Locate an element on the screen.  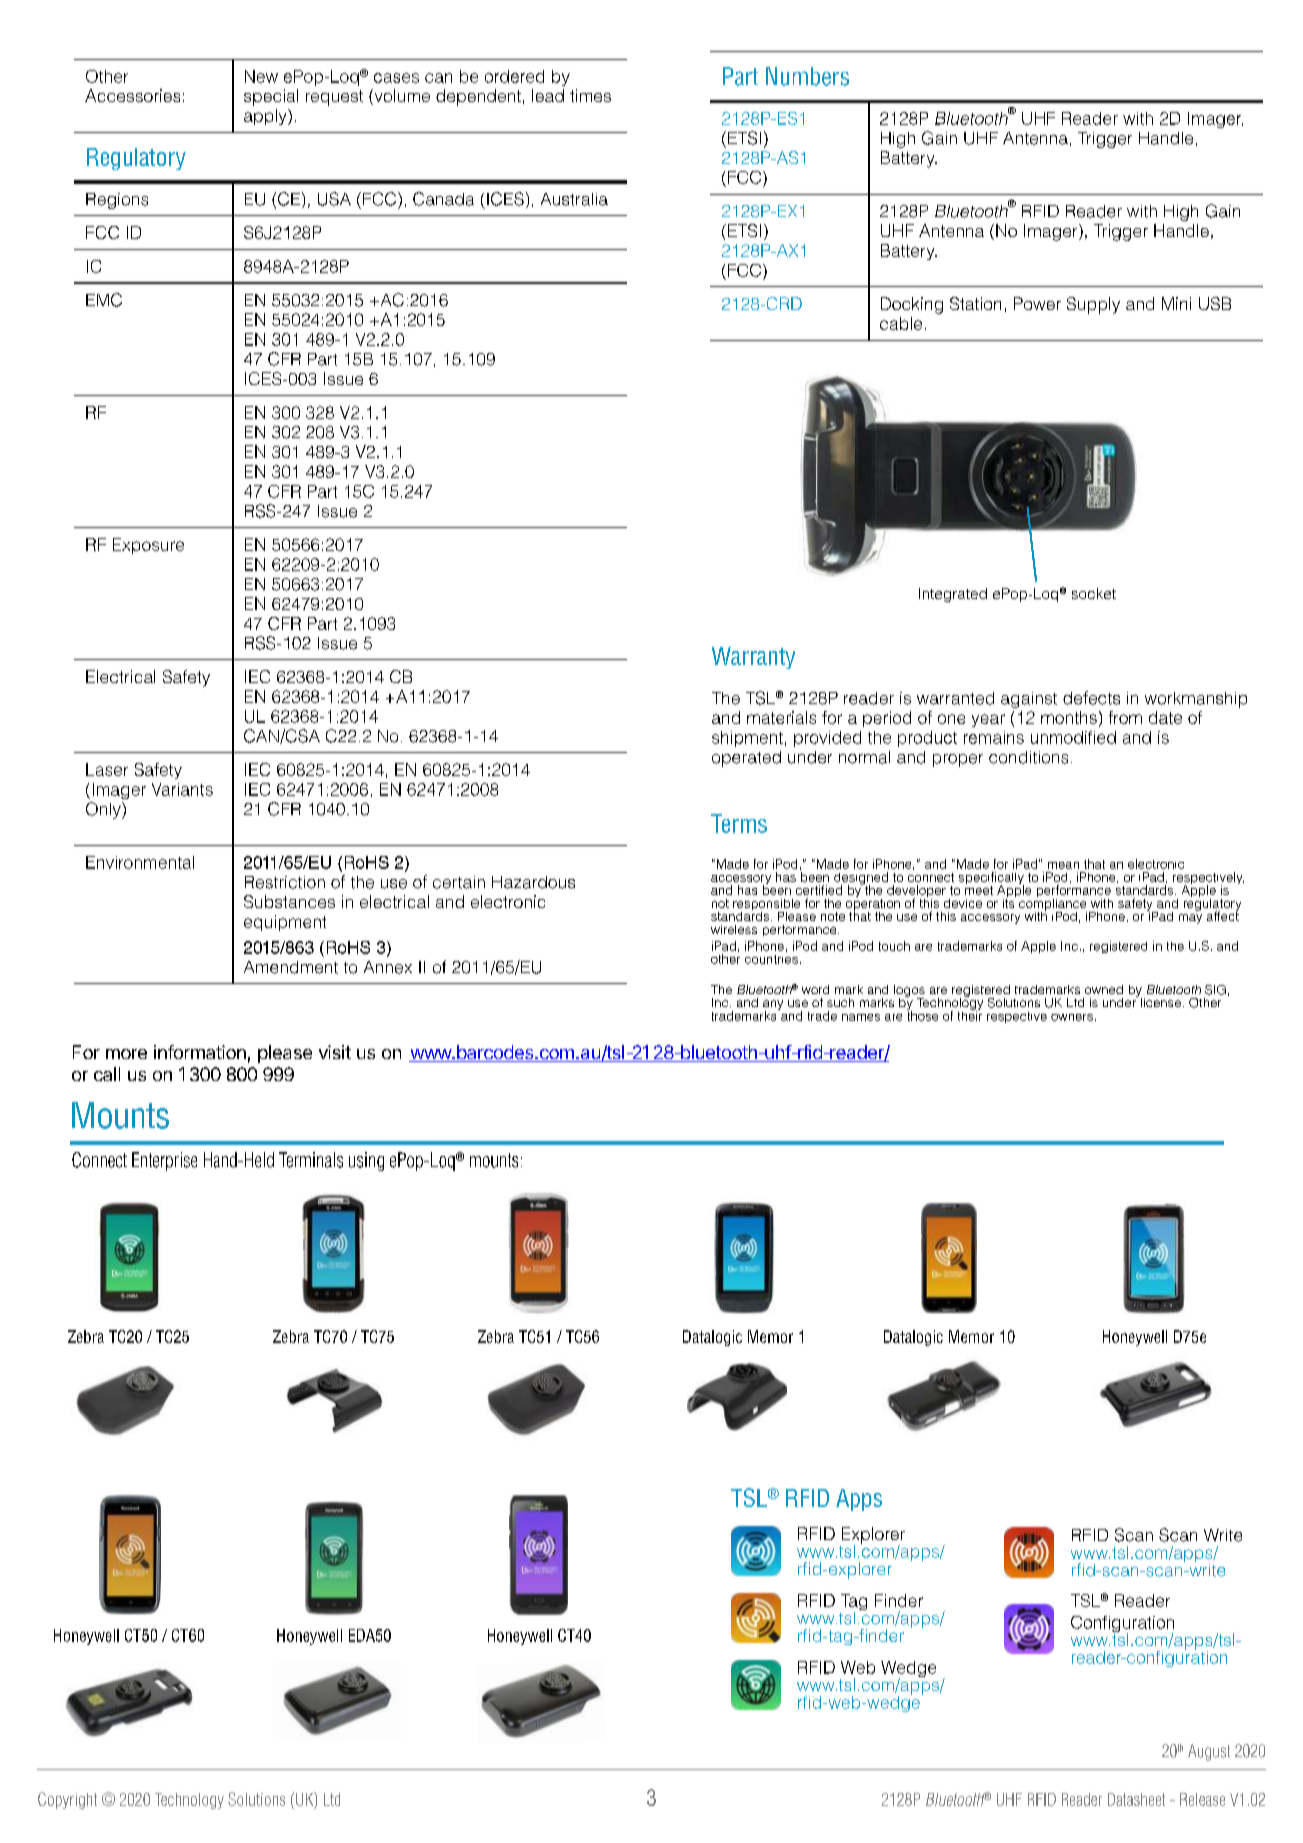
owners is located at coordinates (1072, 1017).
